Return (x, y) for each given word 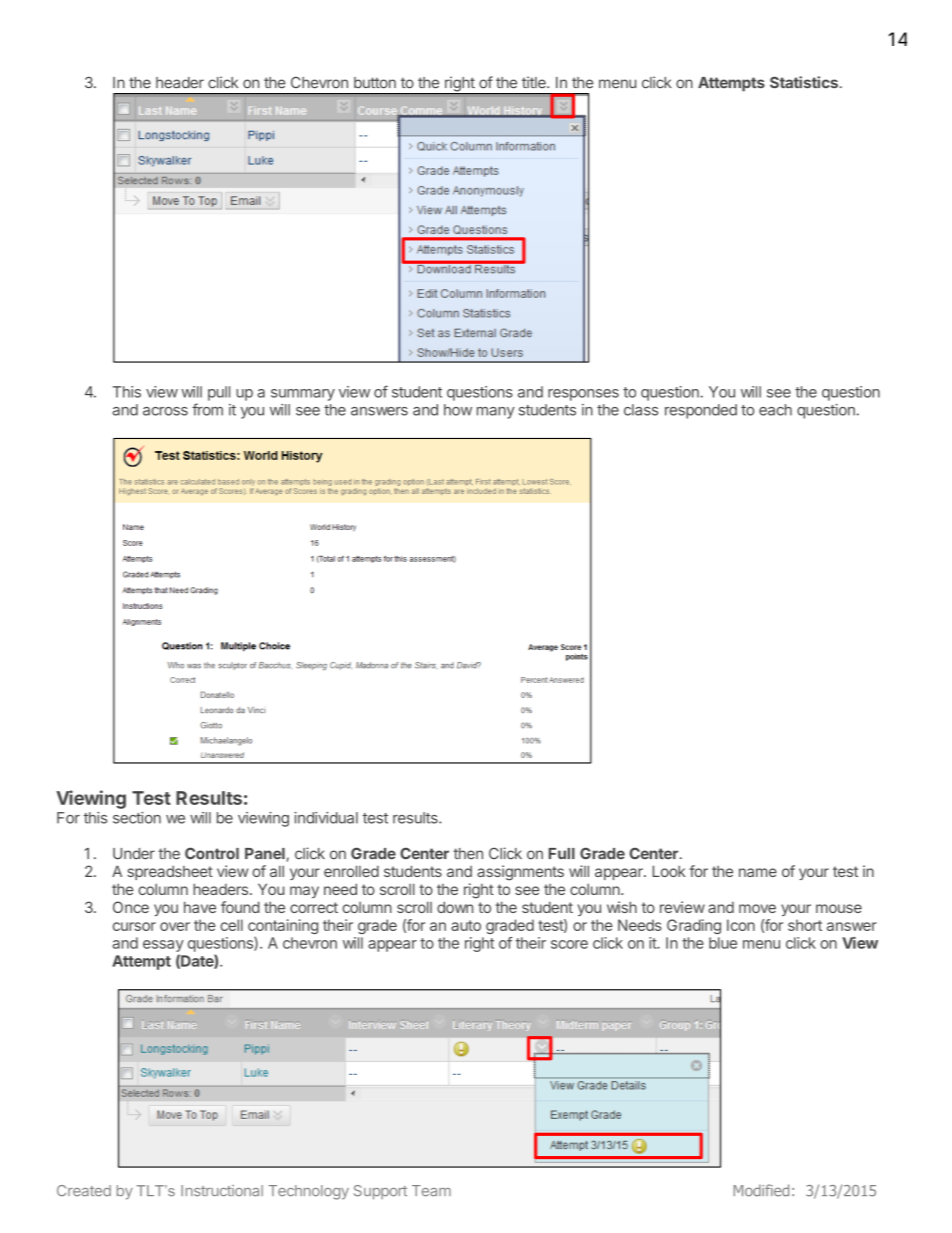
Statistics (804, 82)
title (535, 82)
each (775, 410)
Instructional (222, 1191)
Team (431, 1191)
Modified (761, 1190)
